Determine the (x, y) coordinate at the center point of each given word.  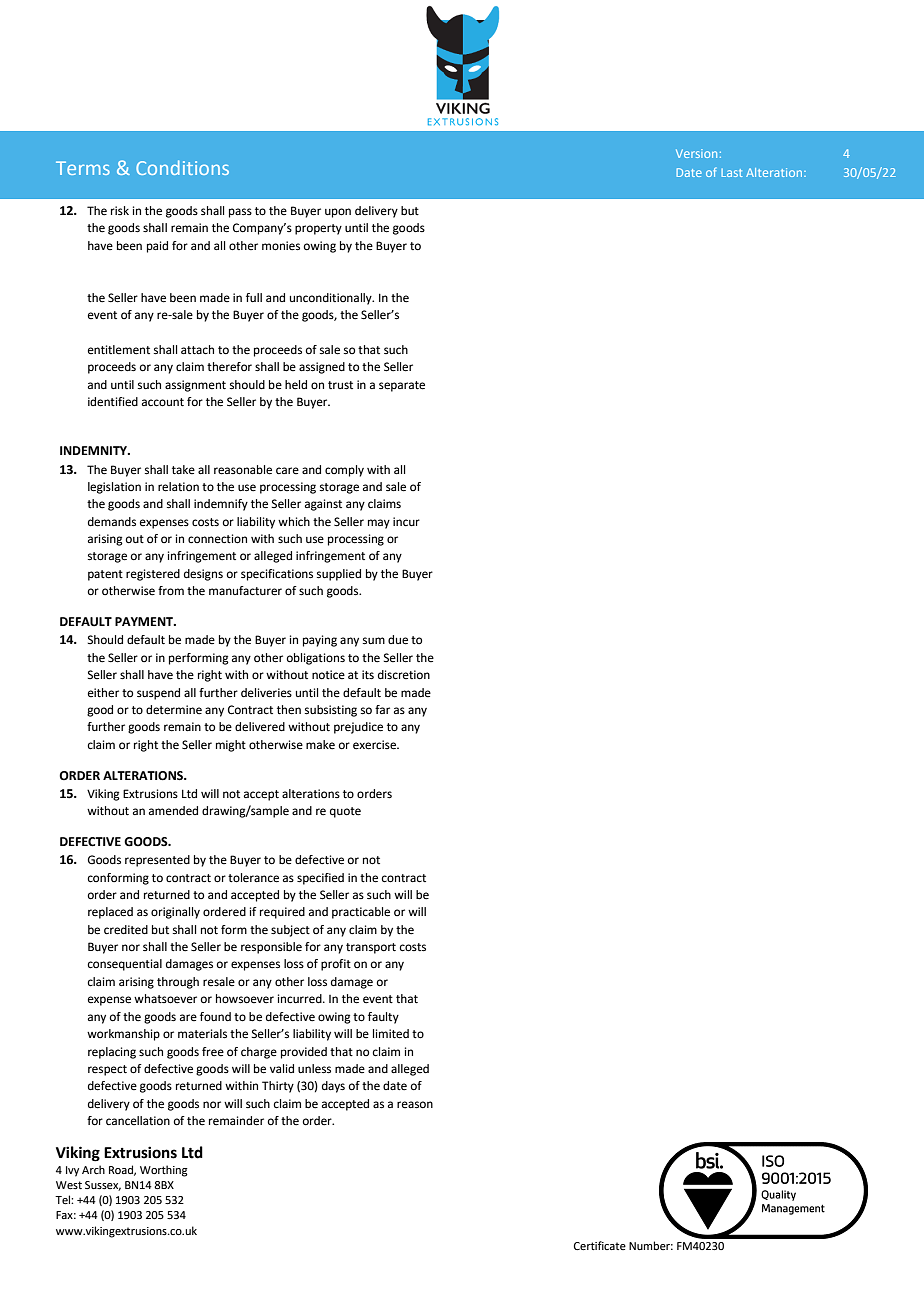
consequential (125, 965)
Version (696, 153)
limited (391, 1034)
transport (371, 948)
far (382, 709)
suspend (158, 694)
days (333, 1087)
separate (402, 386)
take (183, 469)
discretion (404, 674)
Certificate (600, 1245)
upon (338, 213)
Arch (93, 1169)
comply (344, 471)
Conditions (182, 167)
